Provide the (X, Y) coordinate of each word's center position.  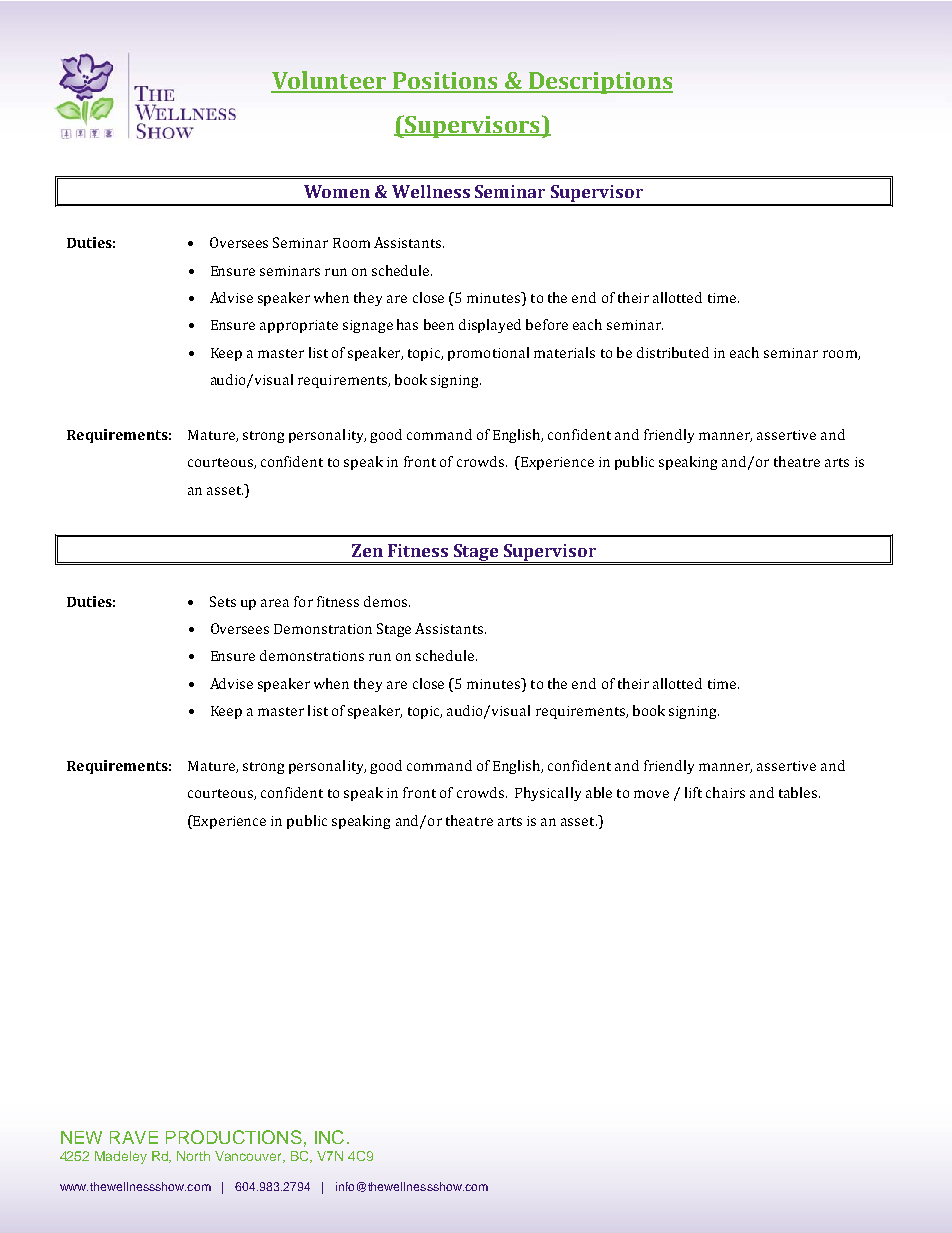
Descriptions (599, 83)
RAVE (134, 1137)
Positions (445, 82)
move (651, 794)
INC (329, 1137)
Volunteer (330, 81)
